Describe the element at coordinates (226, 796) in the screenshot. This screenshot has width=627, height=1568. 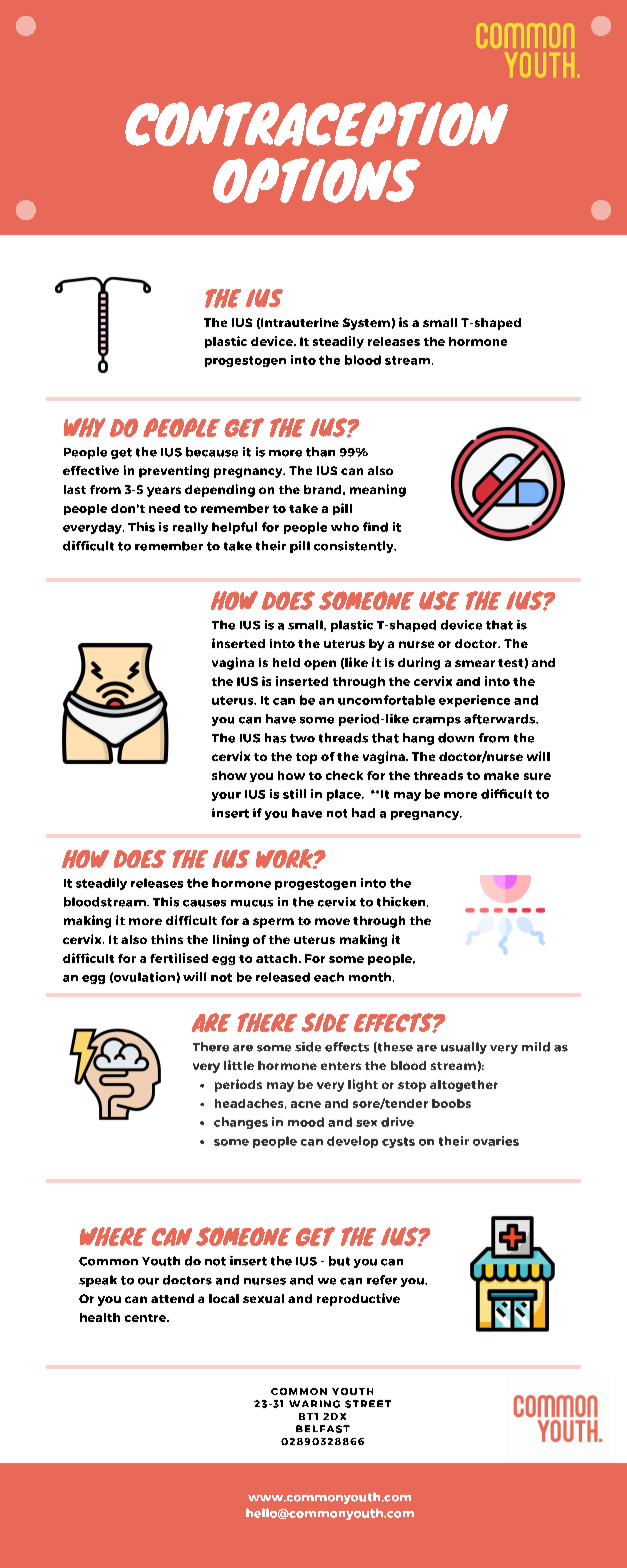
I see `your` at that location.
